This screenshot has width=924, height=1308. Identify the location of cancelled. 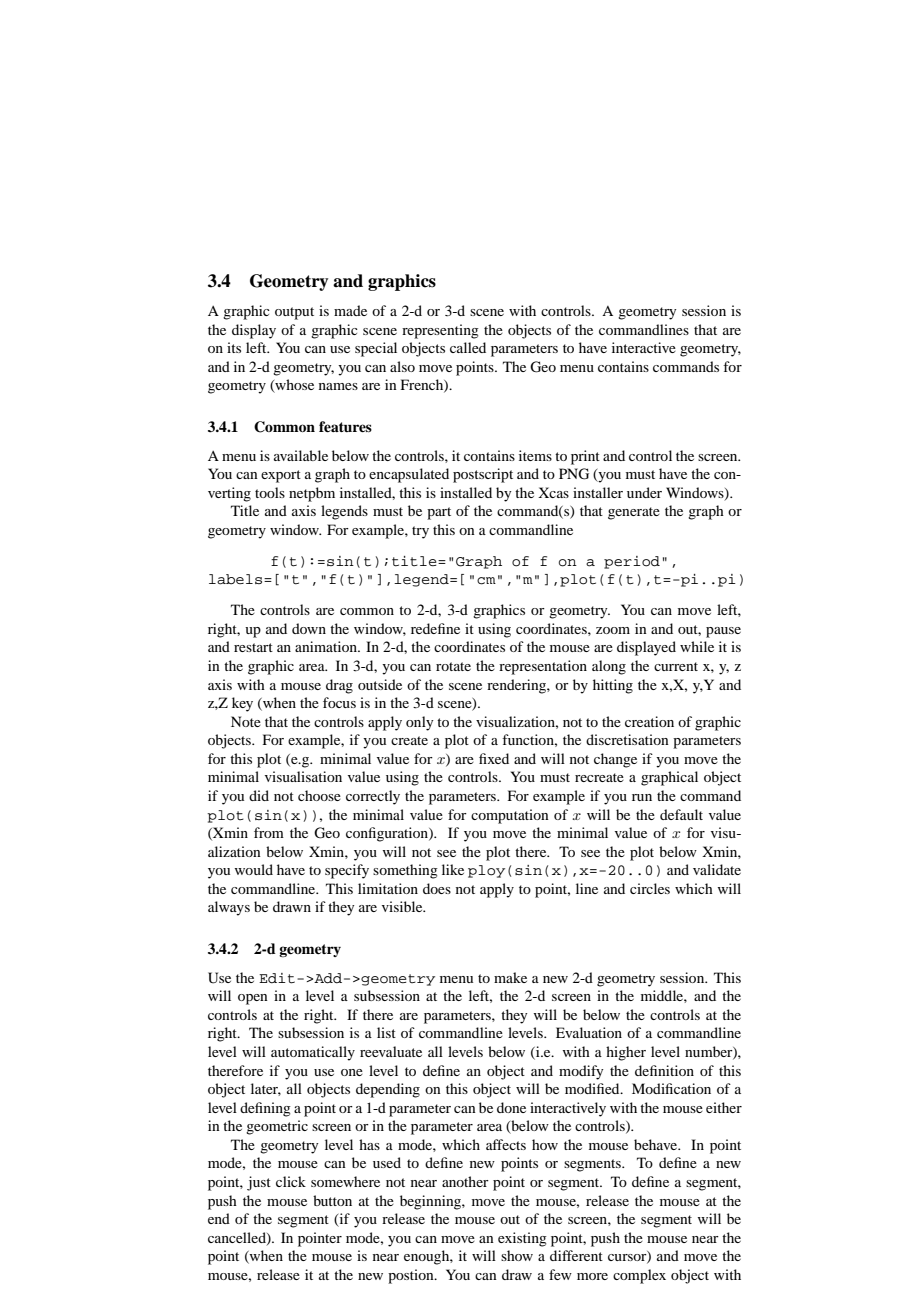
(238, 1238).
